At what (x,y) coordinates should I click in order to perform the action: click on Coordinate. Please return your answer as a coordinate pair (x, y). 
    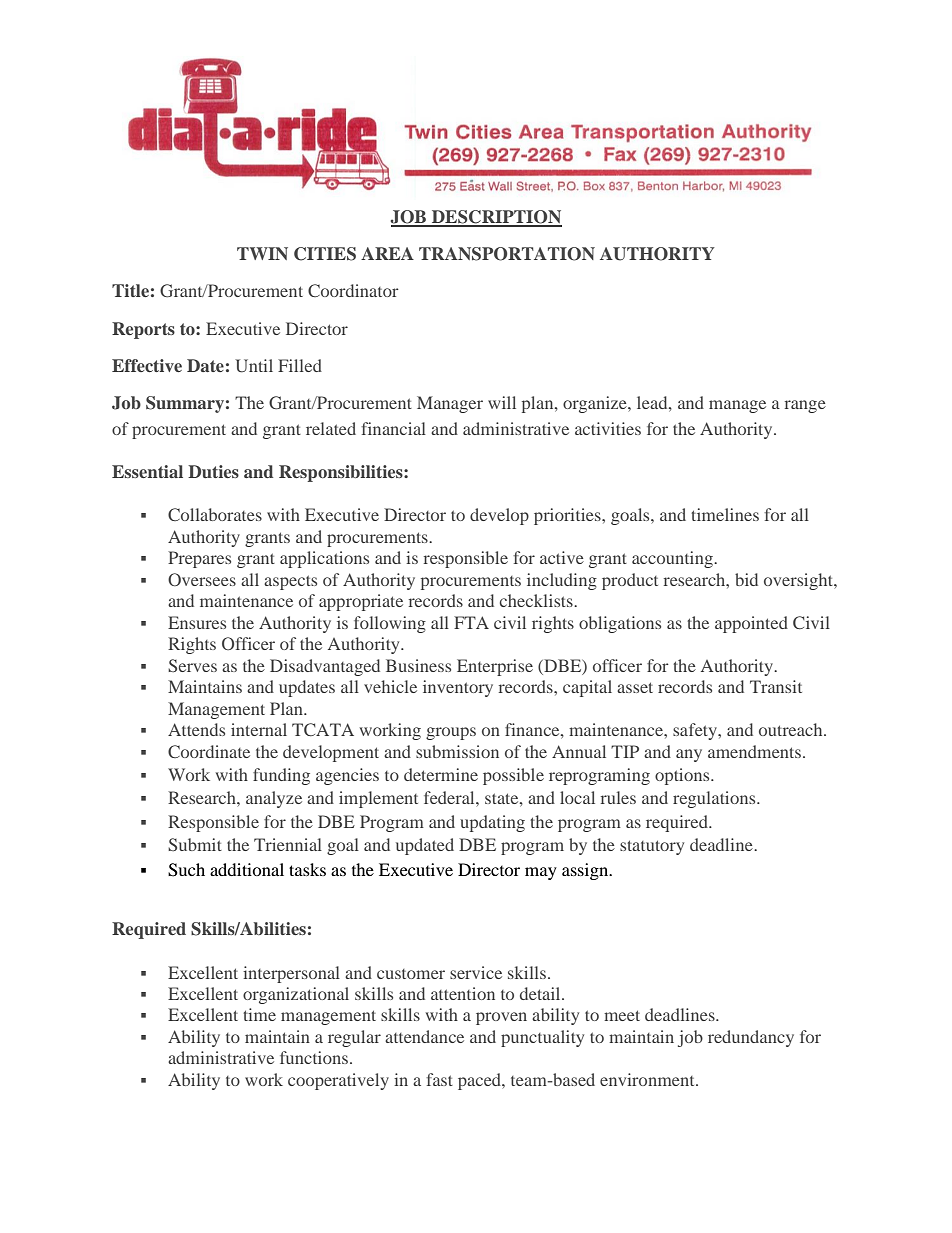
    Looking at the image, I should click on (209, 751).
